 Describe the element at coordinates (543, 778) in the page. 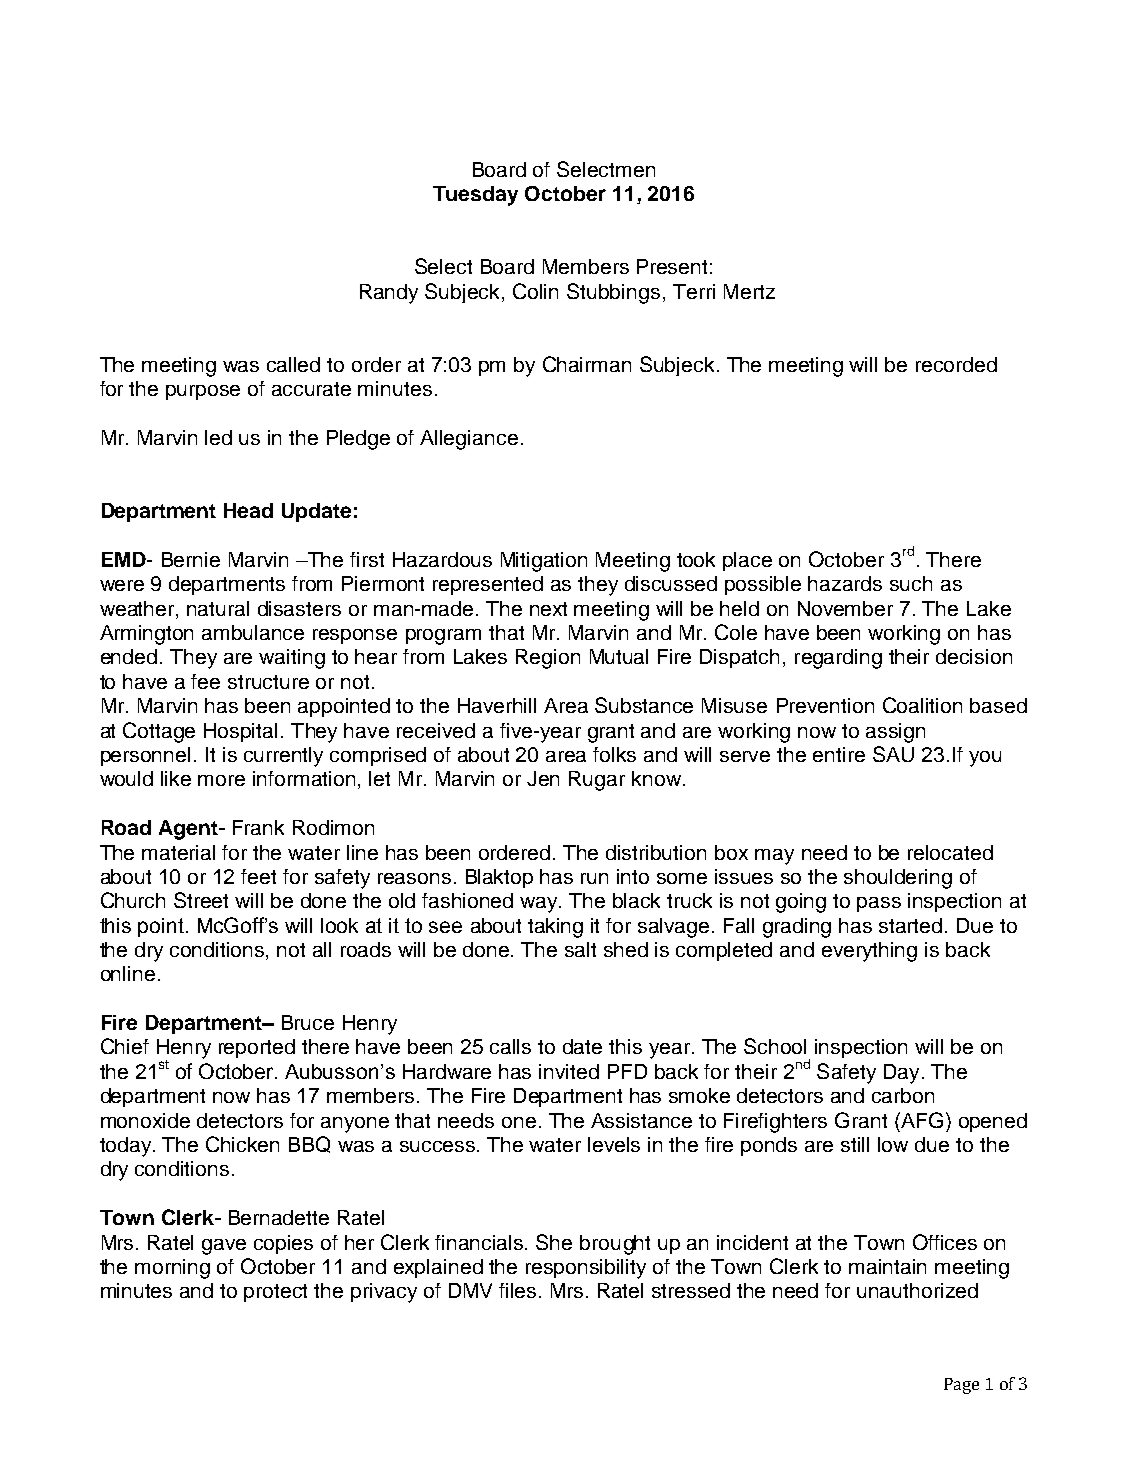

I see `Jen` at that location.
